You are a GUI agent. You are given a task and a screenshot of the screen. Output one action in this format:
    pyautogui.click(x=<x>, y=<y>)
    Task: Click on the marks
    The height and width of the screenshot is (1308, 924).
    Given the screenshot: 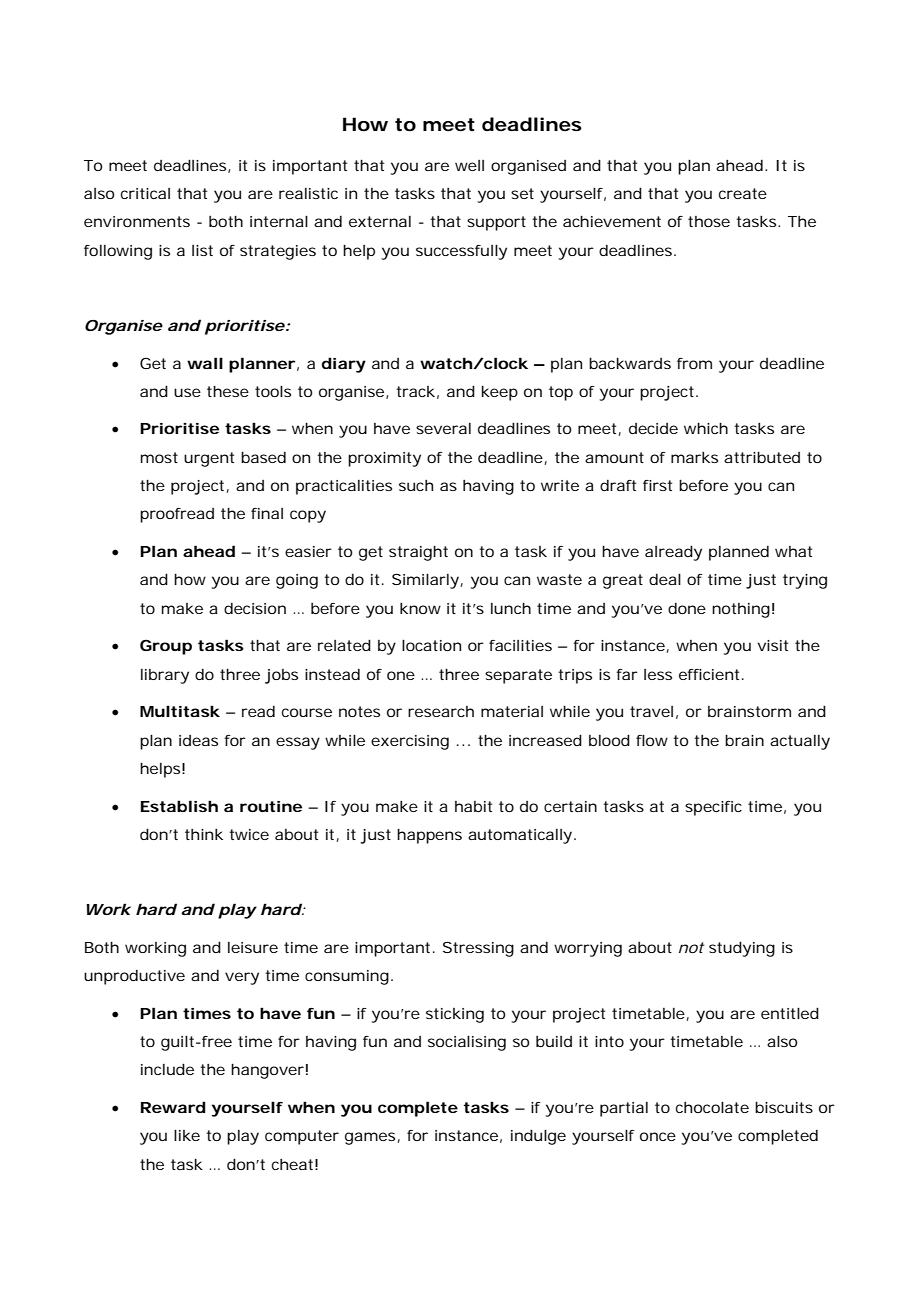 What is the action you would take?
    pyautogui.click(x=694, y=457)
